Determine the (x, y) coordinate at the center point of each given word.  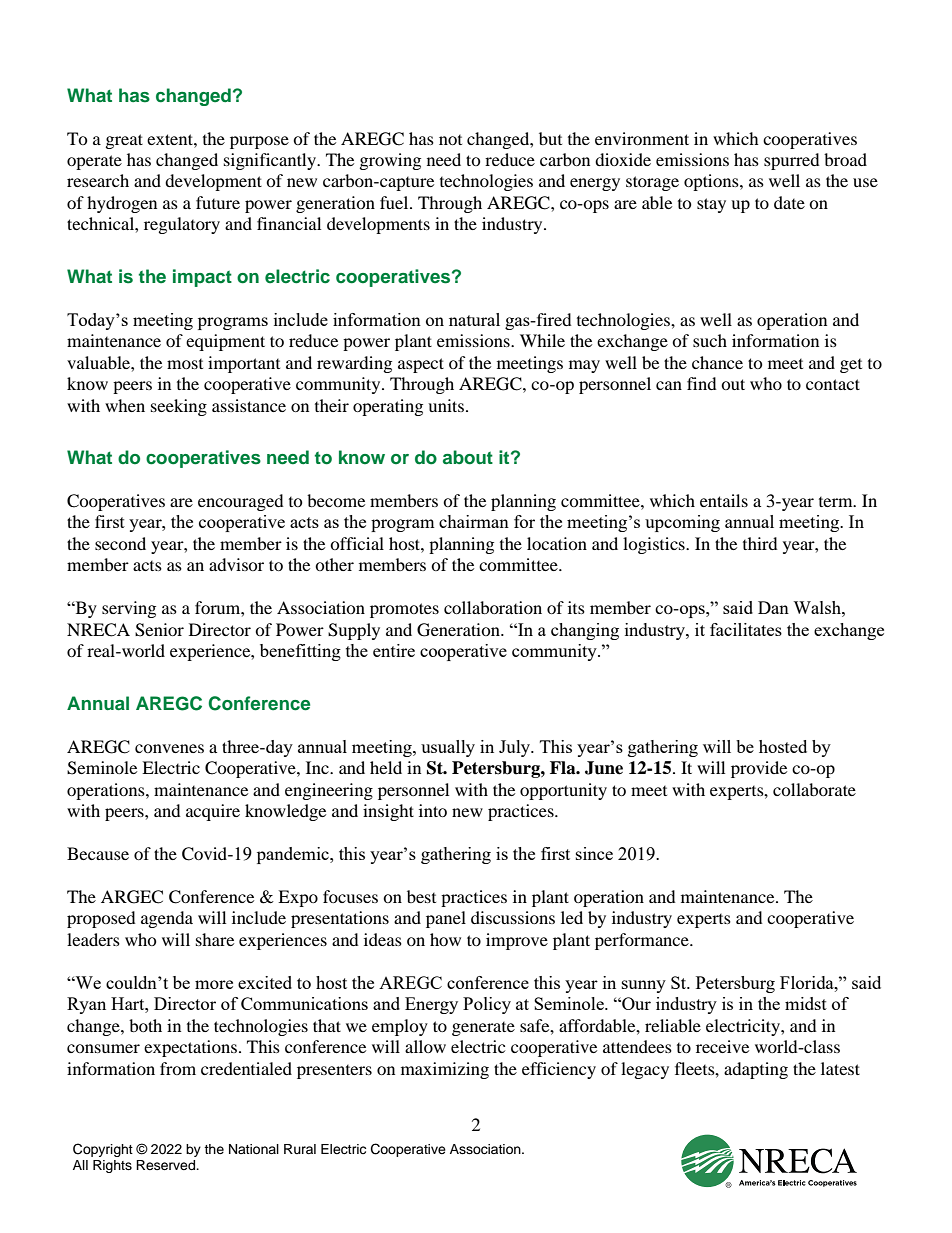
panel (446, 919)
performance (643, 941)
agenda (167, 919)
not (450, 140)
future (218, 202)
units (447, 405)
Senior (159, 630)
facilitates (746, 629)
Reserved (166, 1165)
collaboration (493, 607)
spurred (792, 161)
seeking (179, 407)
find (702, 383)
